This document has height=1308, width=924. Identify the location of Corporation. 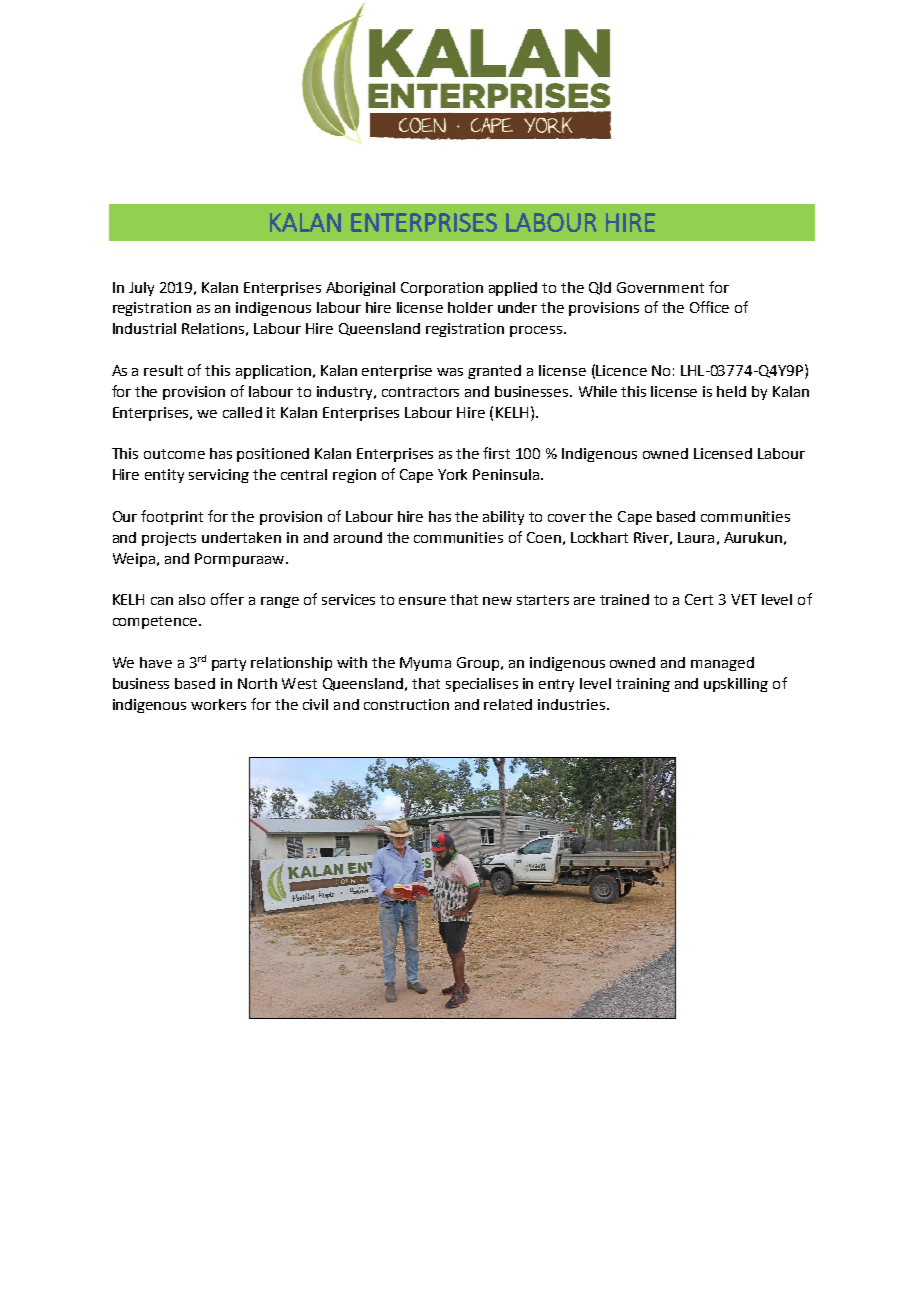
(442, 289).
